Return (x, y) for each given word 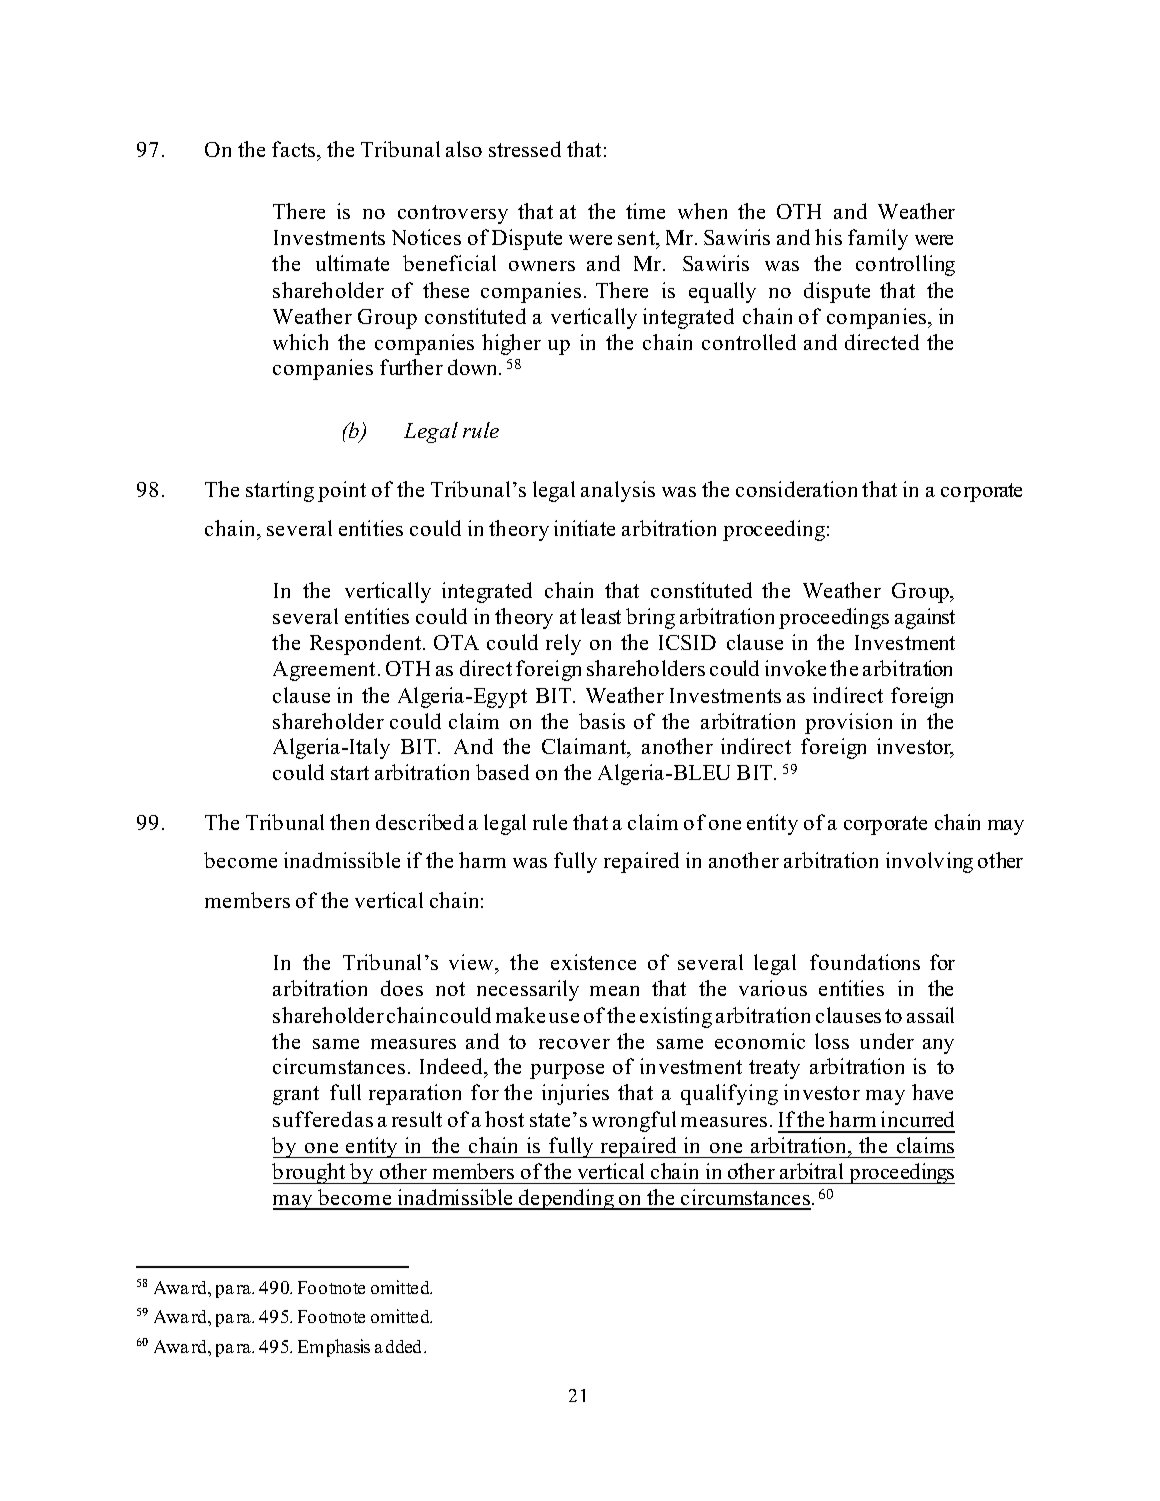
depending (567, 1199)
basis (602, 721)
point (342, 491)
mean (614, 991)
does (402, 988)
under (887, 1041)
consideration (796, 489)
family (878, 239)
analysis (618, 491)
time (645, 211)
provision (848, 723)
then (349, 822)
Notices (426, 237)
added (400, 1346)
